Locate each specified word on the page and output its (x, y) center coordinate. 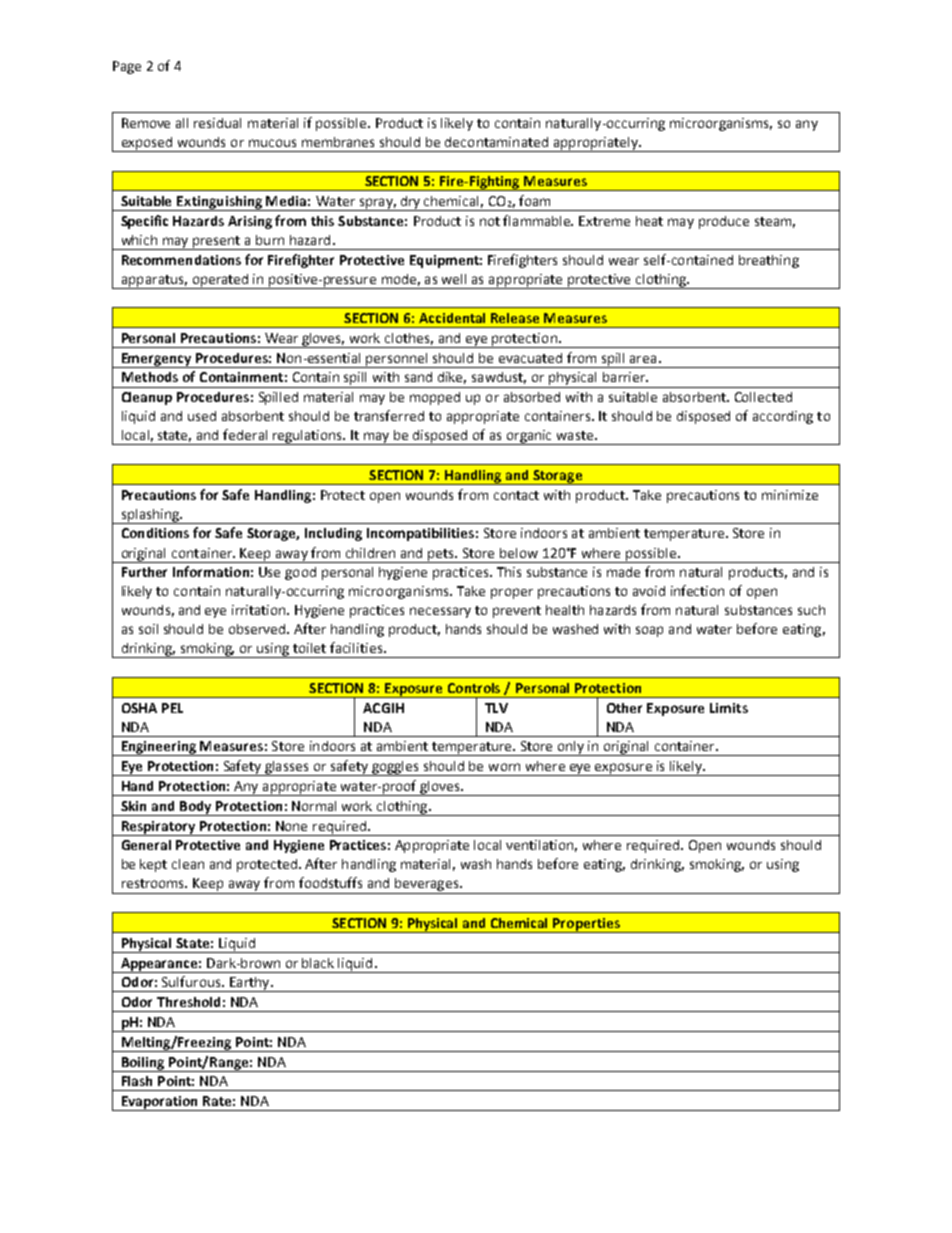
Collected (763, 397)
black (318, 963)
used (202, 416)
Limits (729, 708)
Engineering (159, 748)
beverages (426, 886)
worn (504, 767)
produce (724, 222)
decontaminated (496, 142)
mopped (435, 398)
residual (217, 123)
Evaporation (160, 1103)
